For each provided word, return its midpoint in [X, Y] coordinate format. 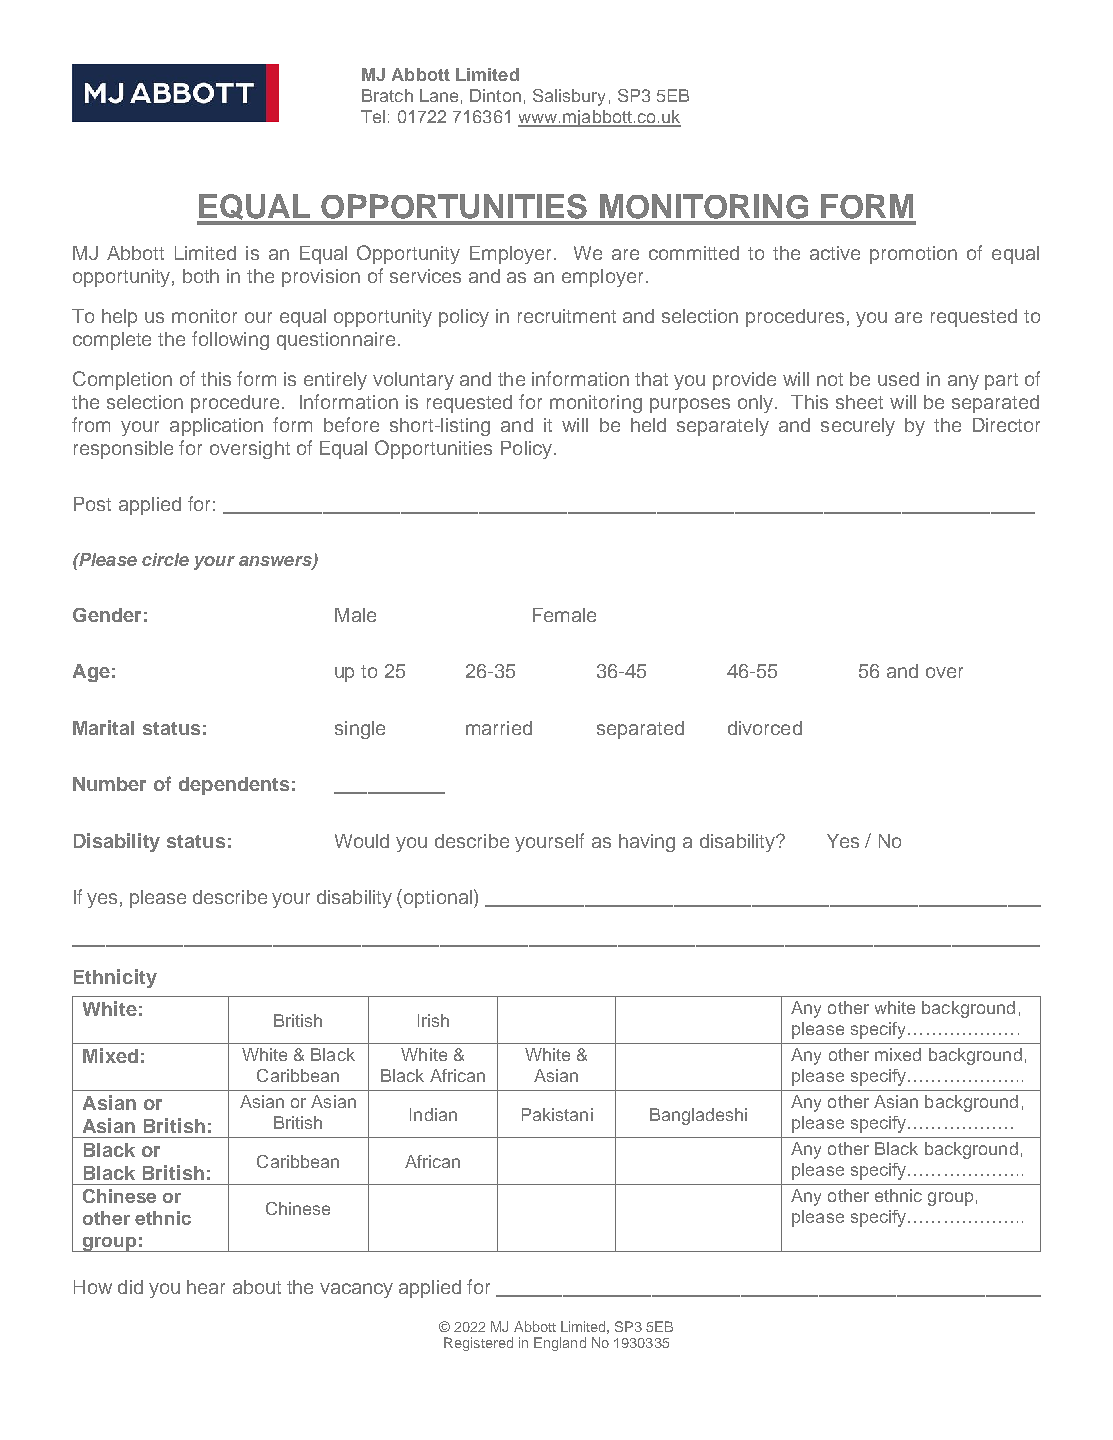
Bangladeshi [698, 1116]
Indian [433, 1114]
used [898, 379]
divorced [765, 728]
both [201, 276]
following [230, 340]
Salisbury [569, 97]
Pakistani [557, 1114]
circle [165, 559]
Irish [433, 1020]
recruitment [567, 316]
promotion [913, 255]
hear [206, 1287]
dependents [234, 786]
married [499, 728]
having [647, 843]
